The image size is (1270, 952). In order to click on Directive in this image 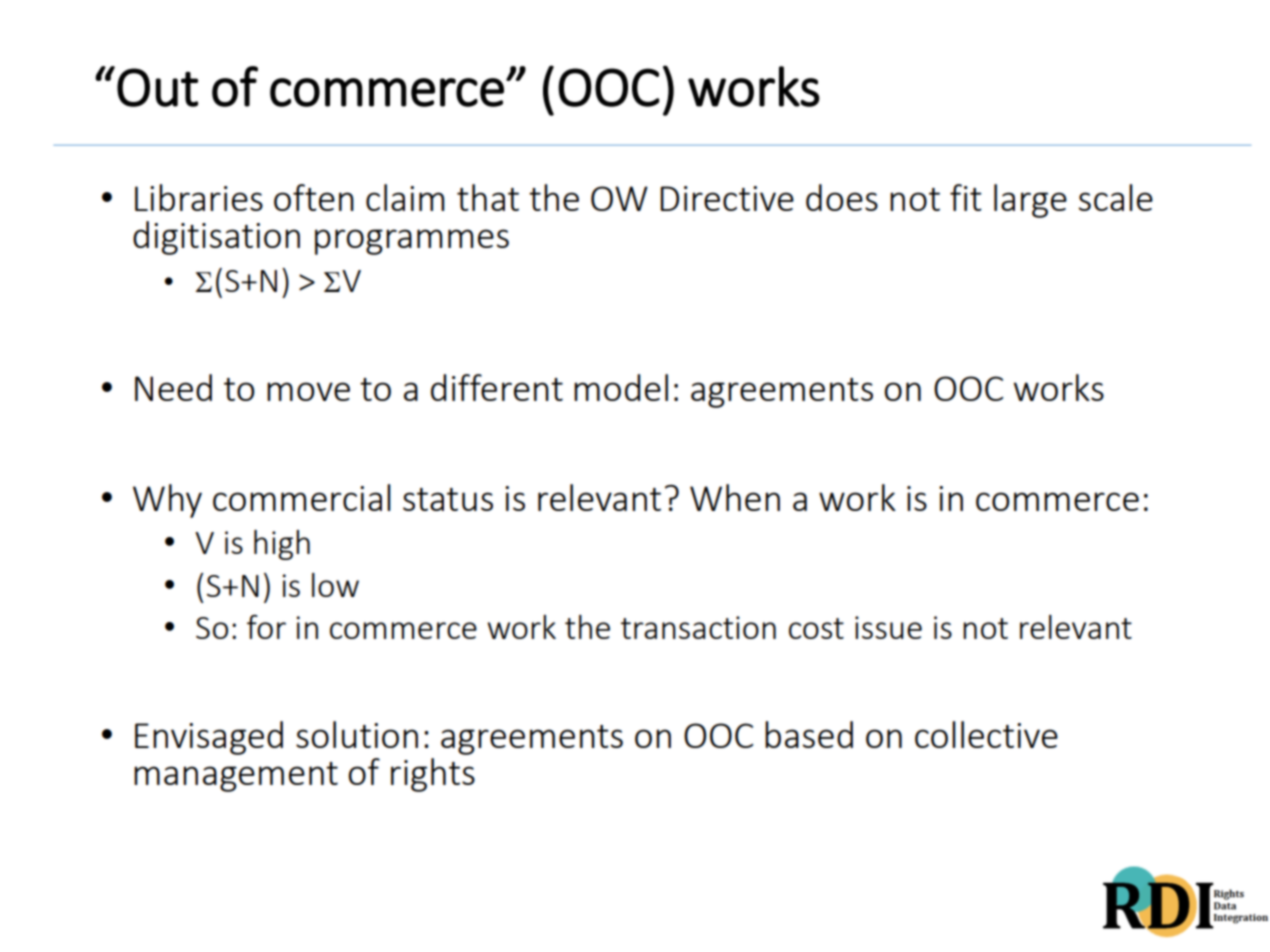, I will do `click(727, 198)`.
